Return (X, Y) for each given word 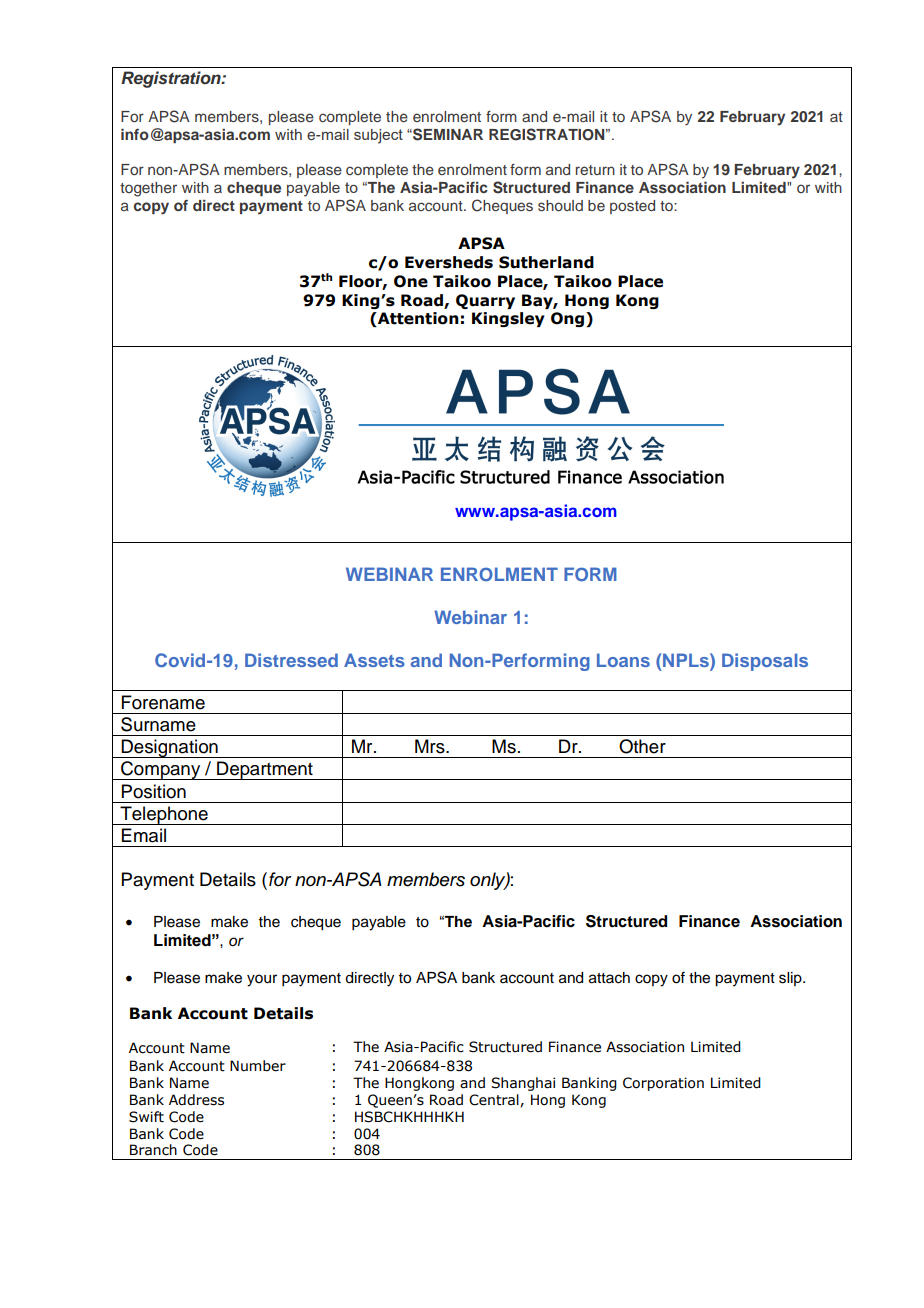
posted (632, 207)
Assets (374, 660)
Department (265, 770)
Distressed (291, 660)
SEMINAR (447, 134)
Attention (417, 319)
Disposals (765, 662)
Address (196, 1100)
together (148, 189)
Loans (623, 660)
